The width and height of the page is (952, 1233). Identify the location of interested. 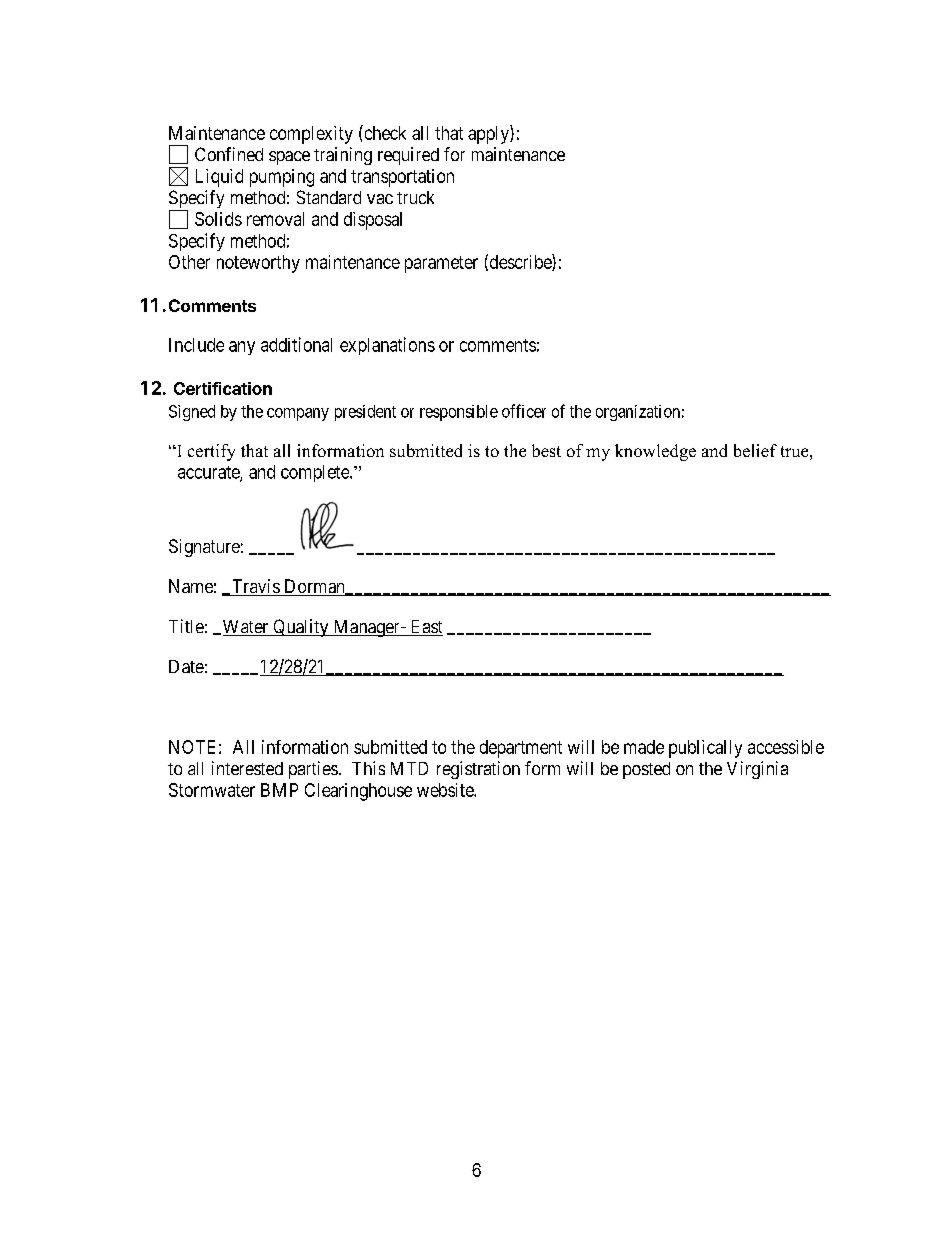
(247, 768).
